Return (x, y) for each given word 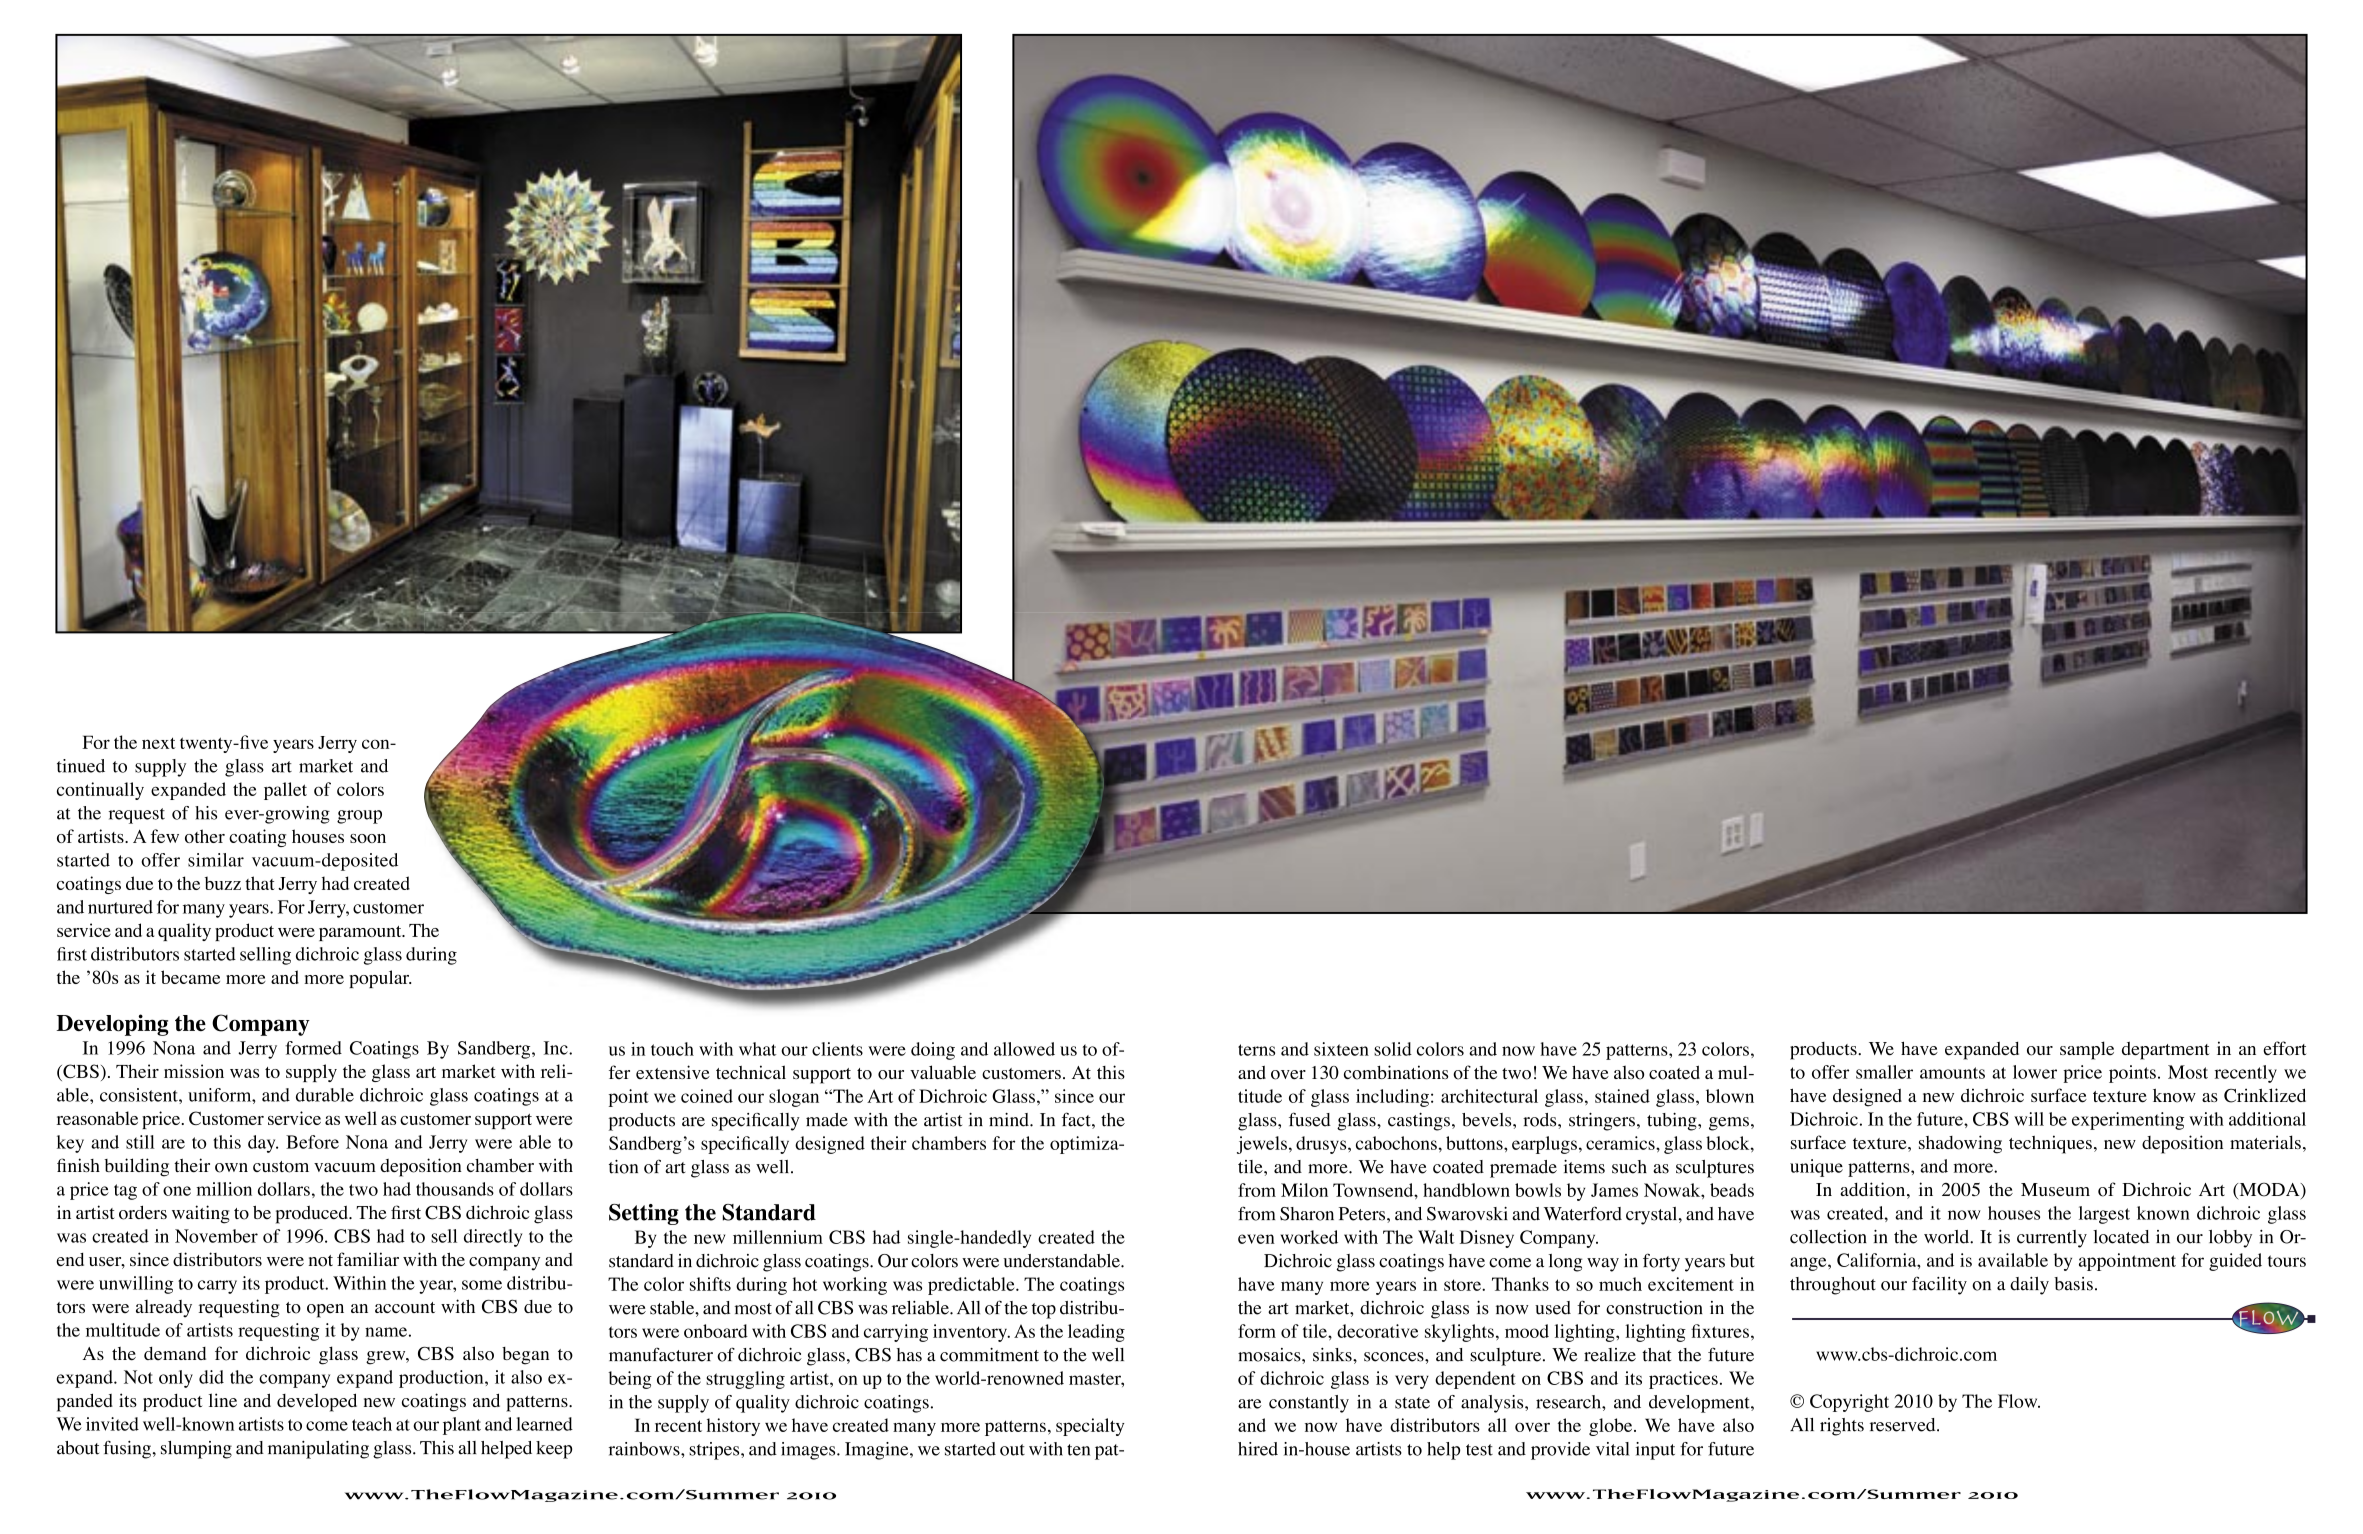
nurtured (120, 907)
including (1392, 1098)
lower (2035, 1072)
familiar (368, 1259)
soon (368, 838)
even (1256, 1239)
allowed (1024, 1049)
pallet (285, 791)
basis (2073, 1284)
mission (194, 1071)
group (359, 817)
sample (2087, 1050)
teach (372, 1424)
